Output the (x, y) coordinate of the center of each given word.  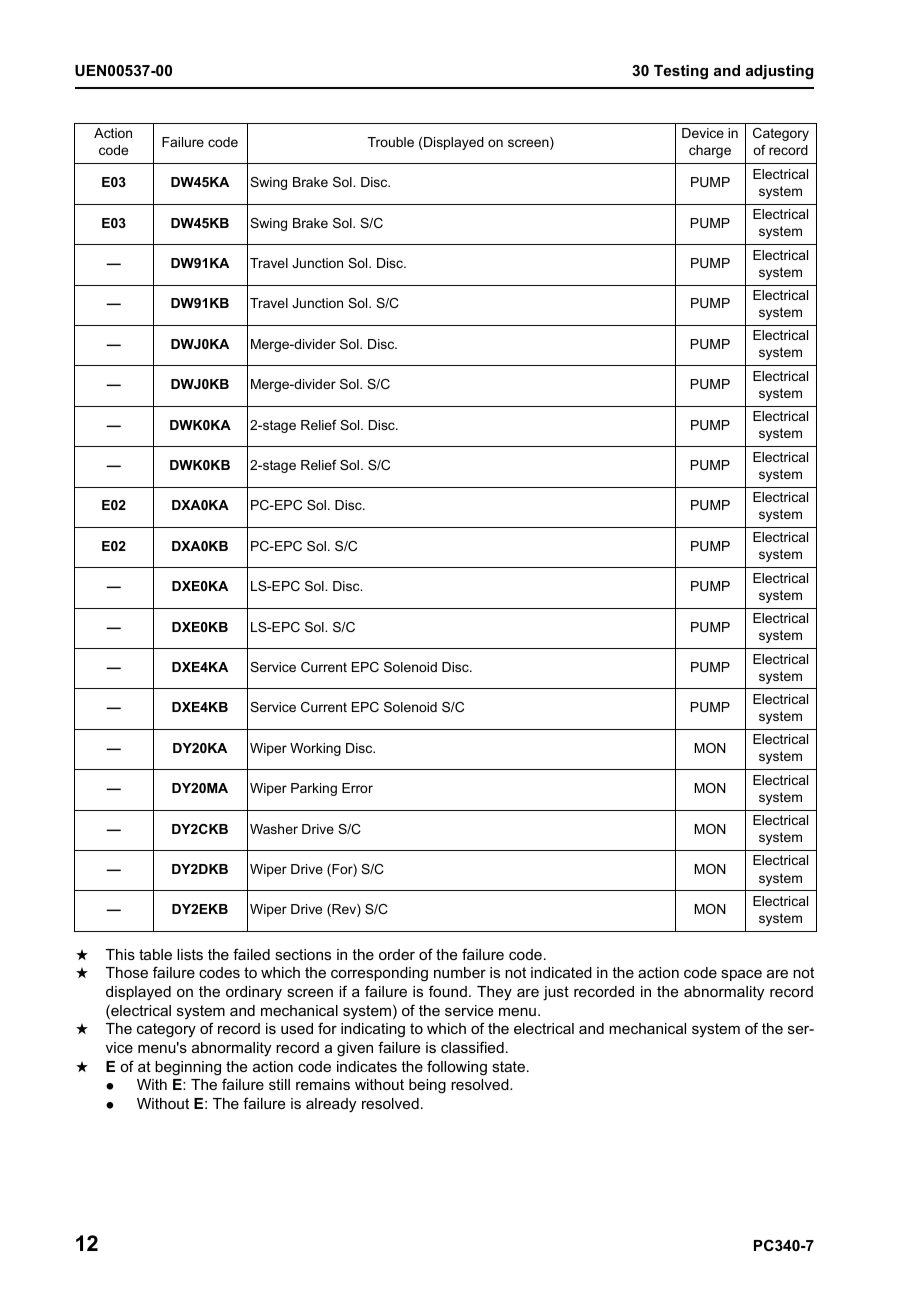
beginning (188, 1068)
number (460, 972)
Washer (274, 829)
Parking (314, 789)
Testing (681, 72)
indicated (561, 972)
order (397, 954)
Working (315, 749)
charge (710, 151)
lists (190, 954)
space (741, 975)
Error (357, 788)
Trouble (391, 142)
